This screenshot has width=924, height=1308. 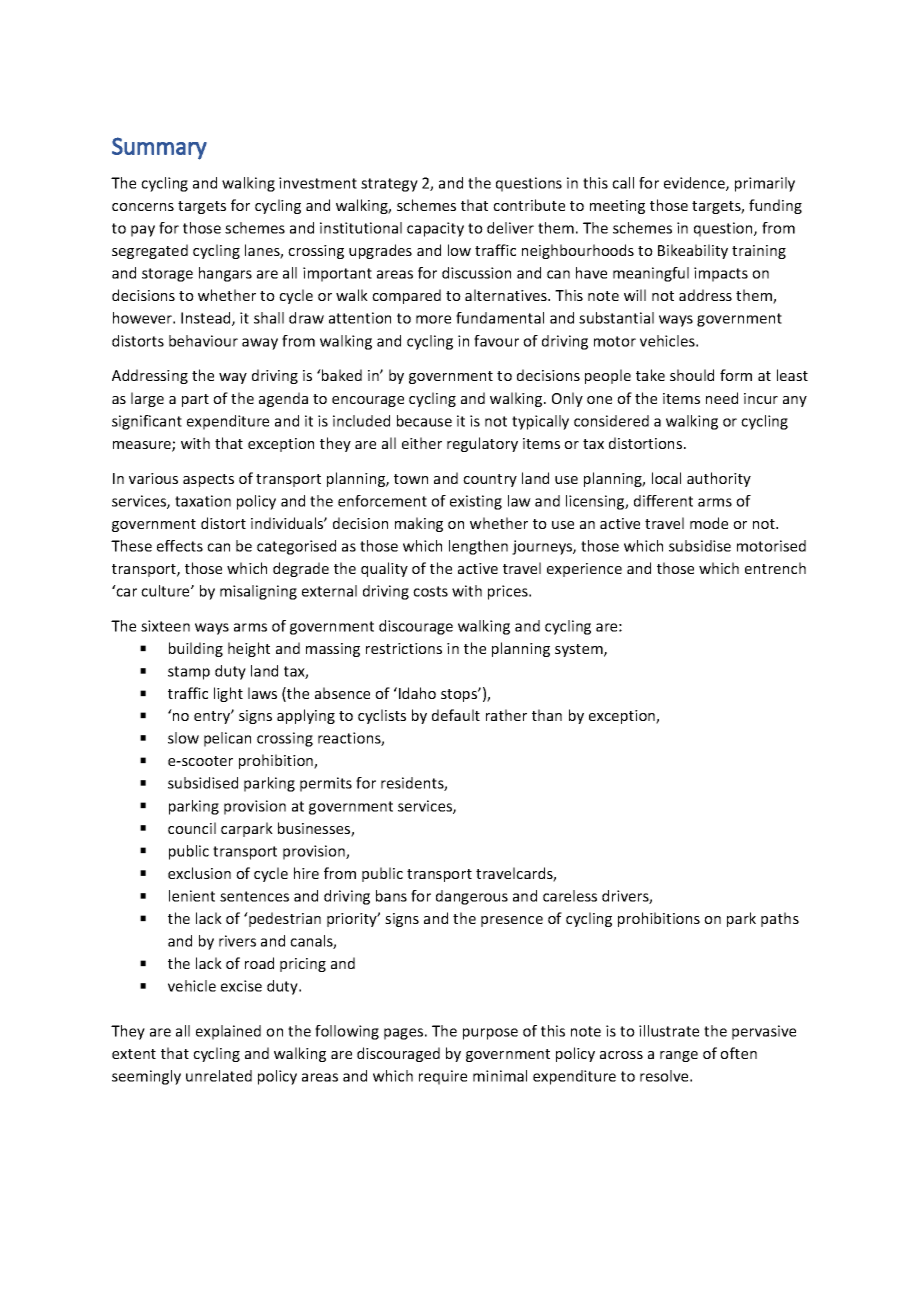 I want to click on strategy, so click(x=389, y=185).
